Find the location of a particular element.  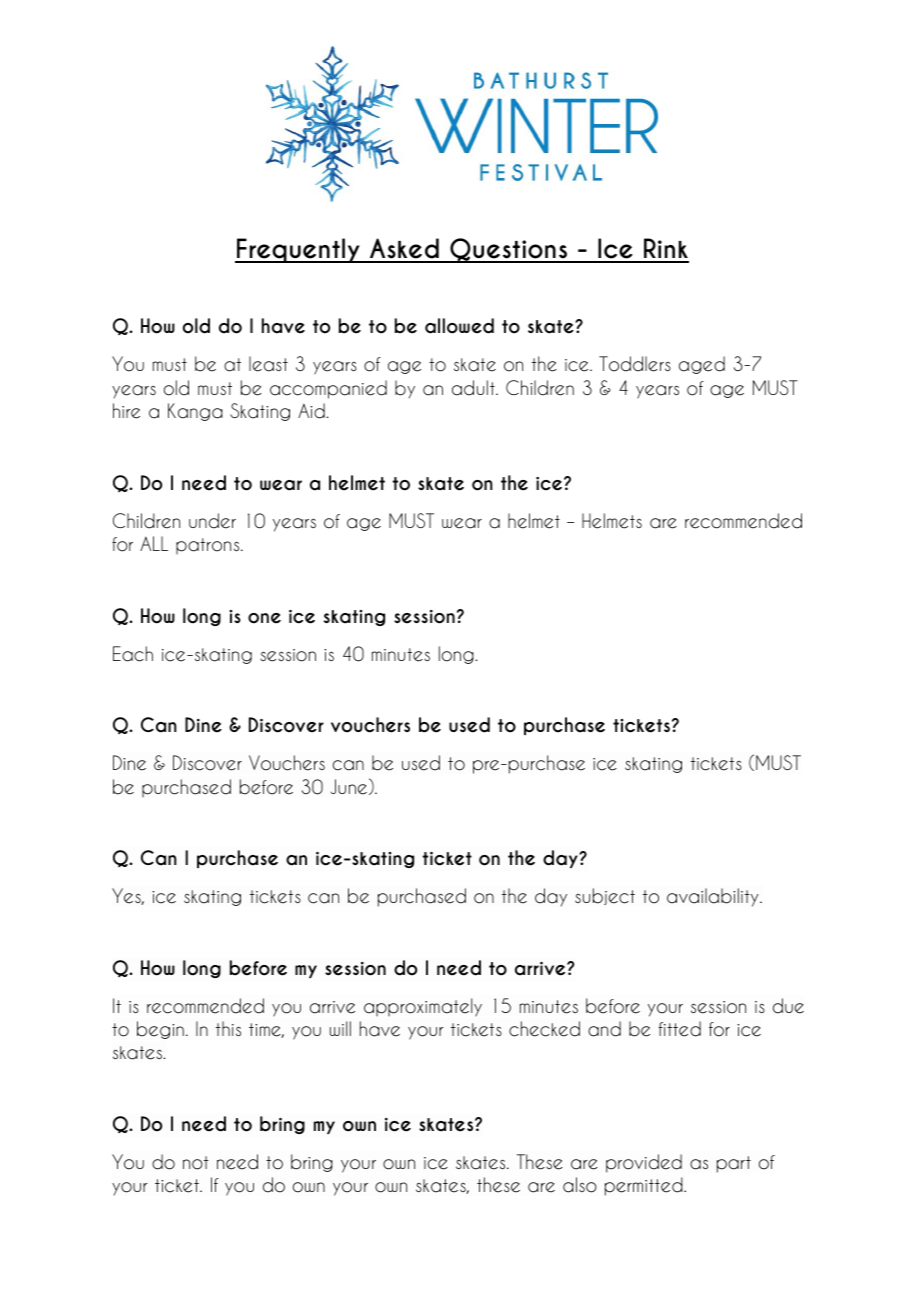

one is located at coordinates (264, 618).
